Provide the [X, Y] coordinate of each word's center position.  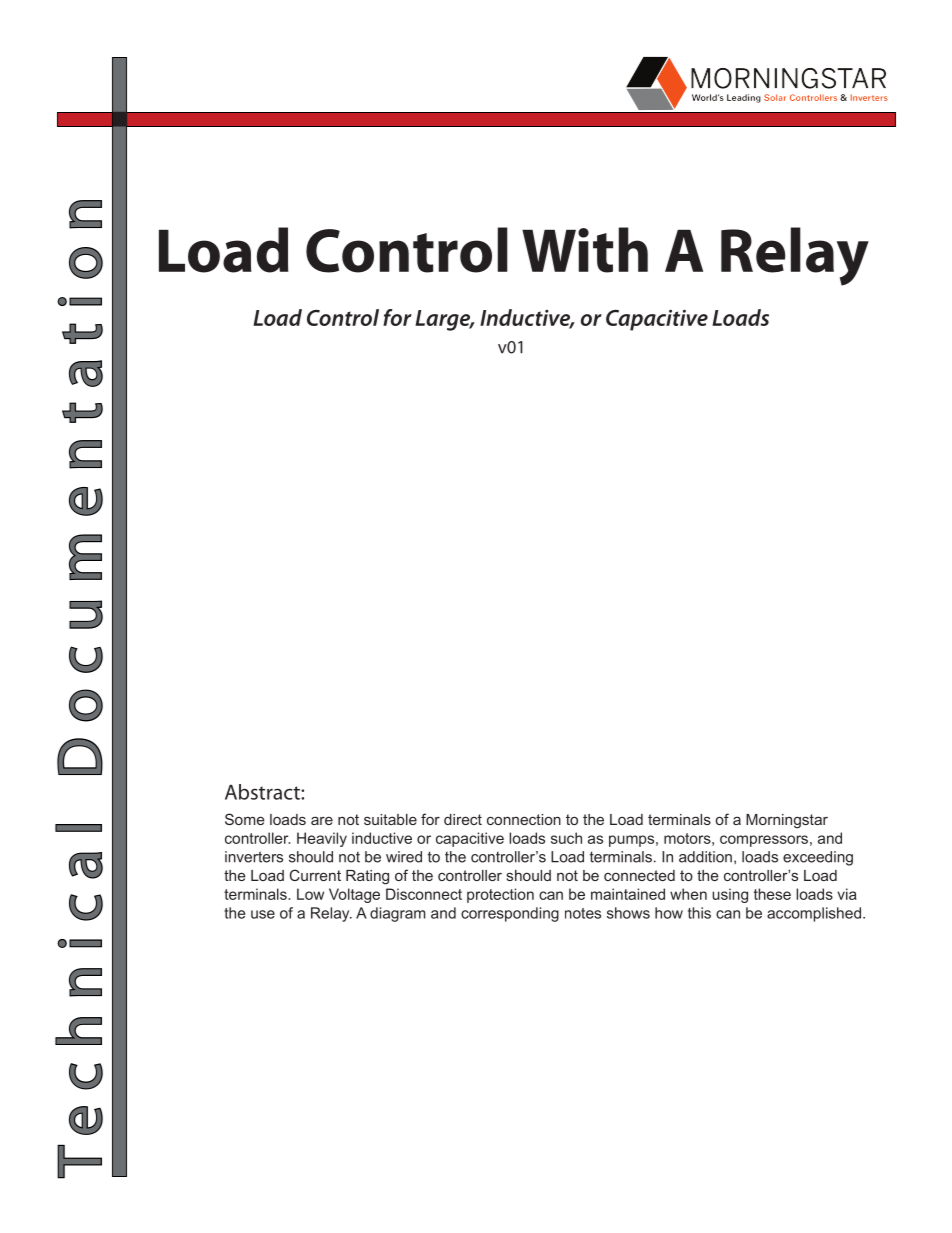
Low [310, 894]
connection [524, 819]
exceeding [818, 858]
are [322, 820]
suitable [390, 819]
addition [705, 857]
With [585, 250]
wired [404, 857]
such [566, 838]
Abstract [263, 792]
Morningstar [787, 821]
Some [245, 819]
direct [463, 819]
